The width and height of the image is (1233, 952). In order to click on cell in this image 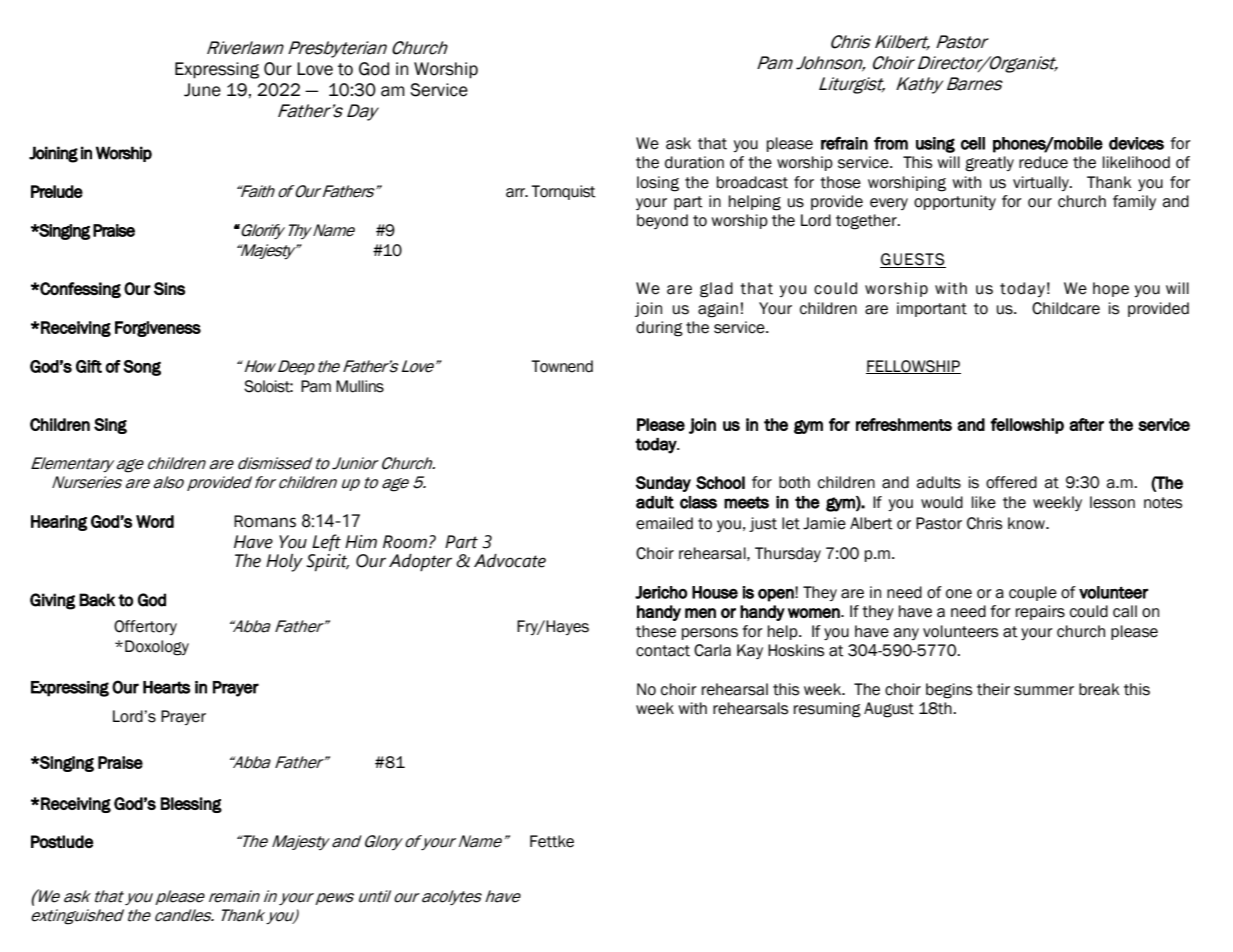, I will do `click(973, 143)`.
